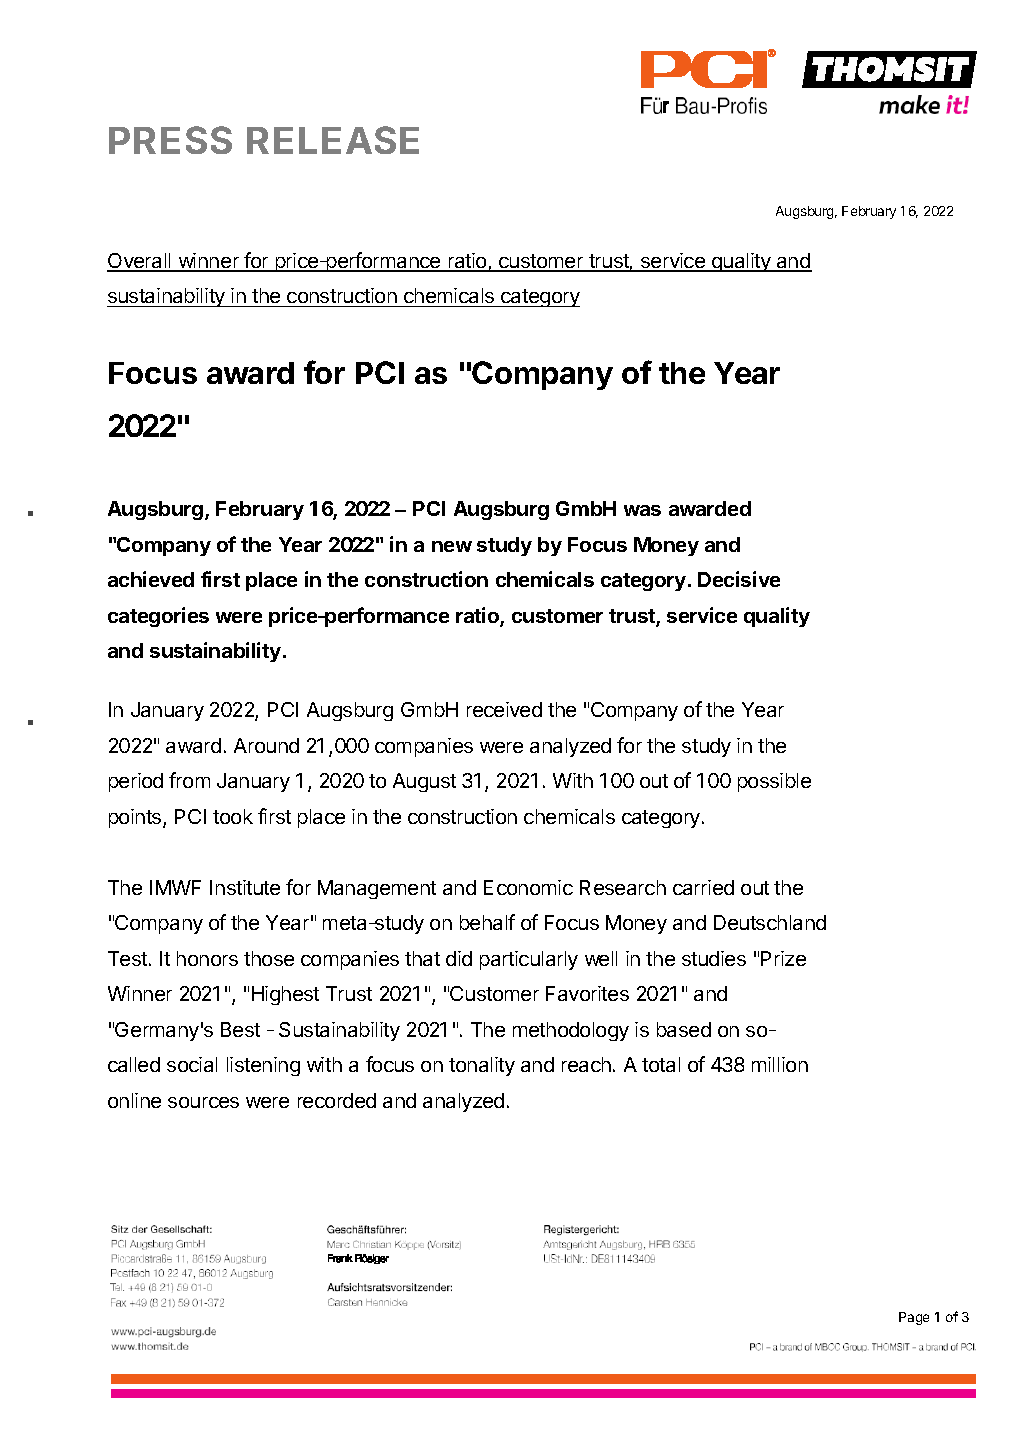 This image has width=1022, height=1444. I want to click on Decisive, so click(739, 579).
